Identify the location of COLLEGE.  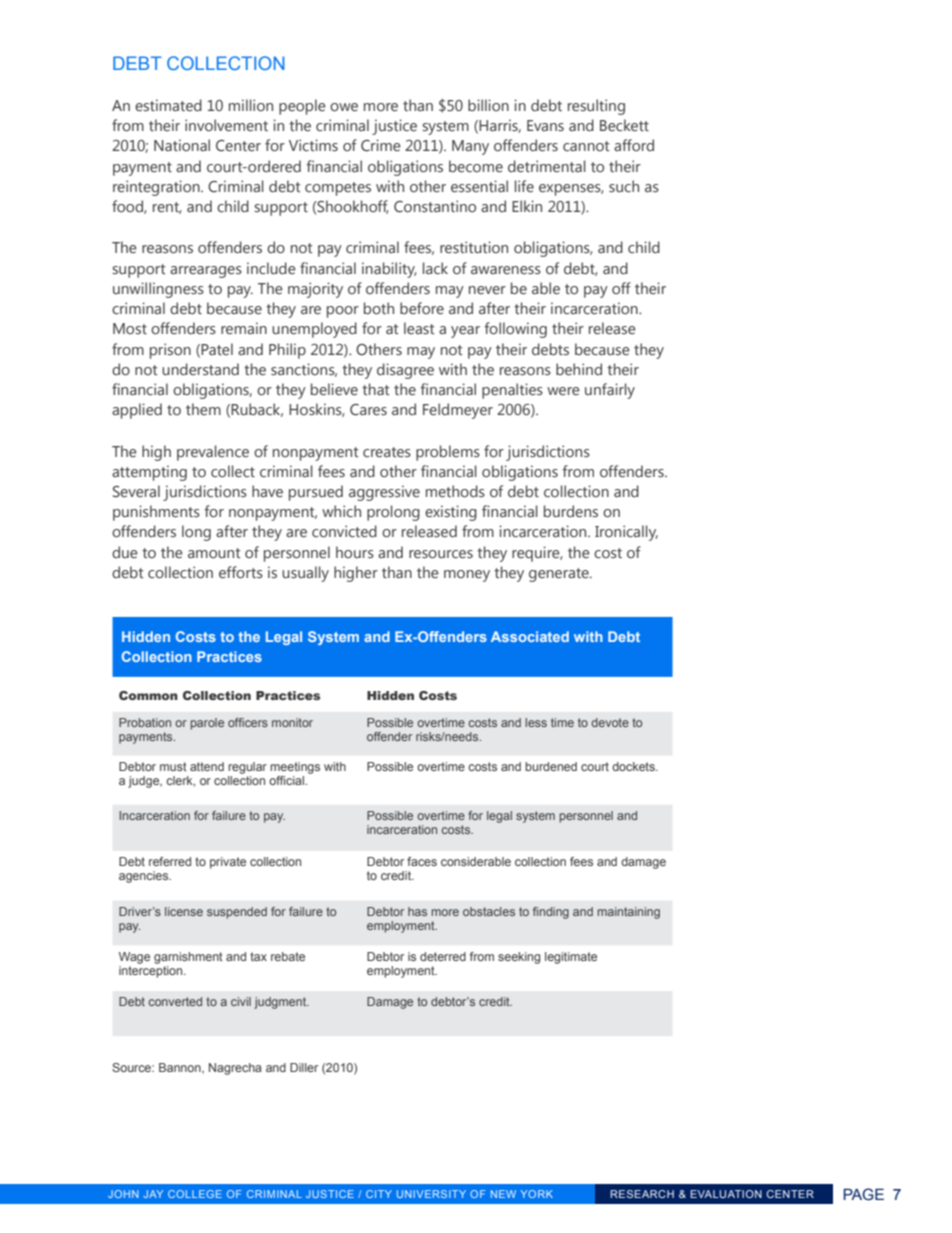
(195, 1194).
